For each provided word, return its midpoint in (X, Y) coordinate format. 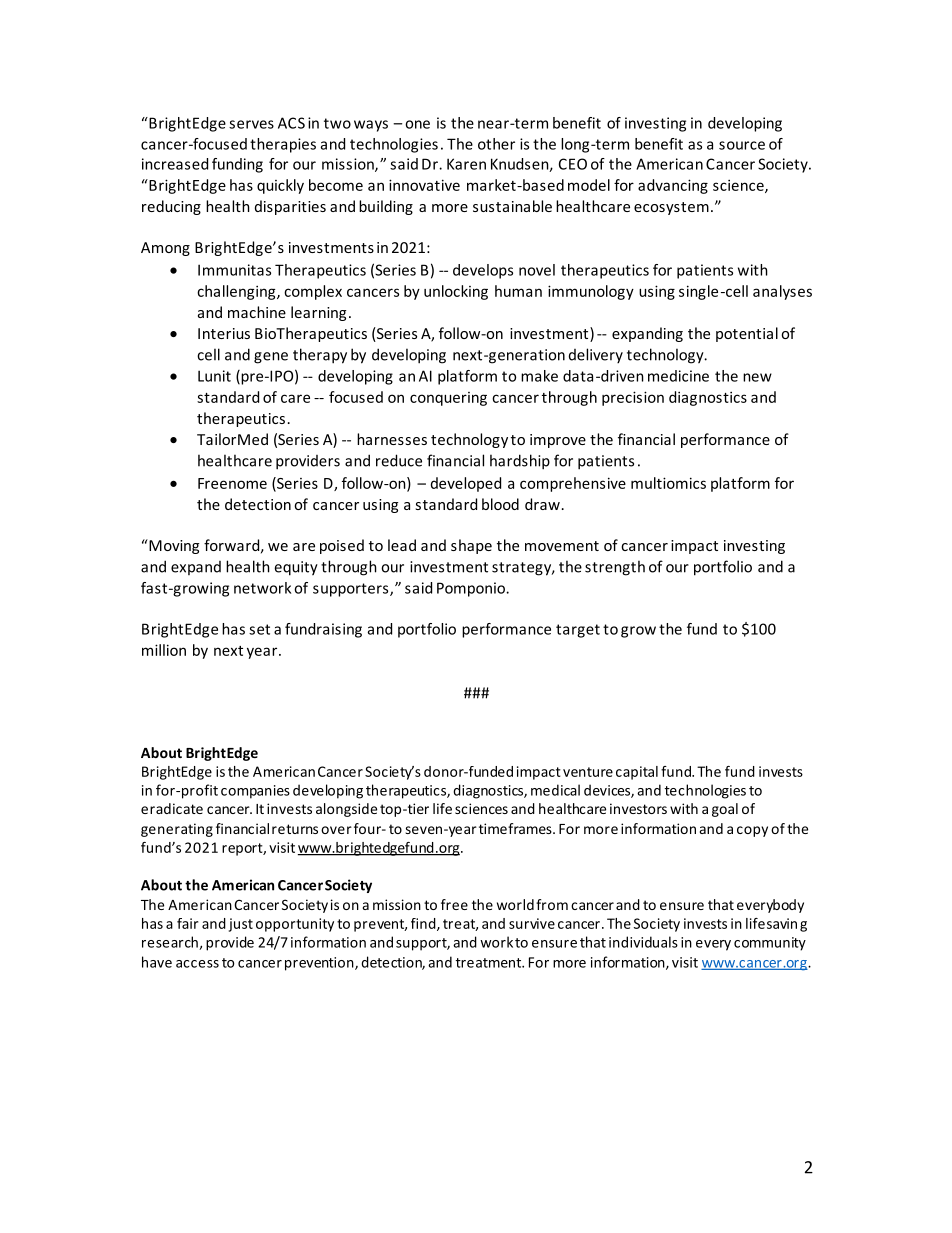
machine (257, 312)
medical (555, 790)
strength (615, 568)
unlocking (456, 292)
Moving (173, 546)
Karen (466, 164)
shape (471, 546)
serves (251, 124)
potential (747, 334)
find (424, 924)
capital (637, 773)
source (742, 145)
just (241, 925)
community (770, 944)
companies (255, 792)
